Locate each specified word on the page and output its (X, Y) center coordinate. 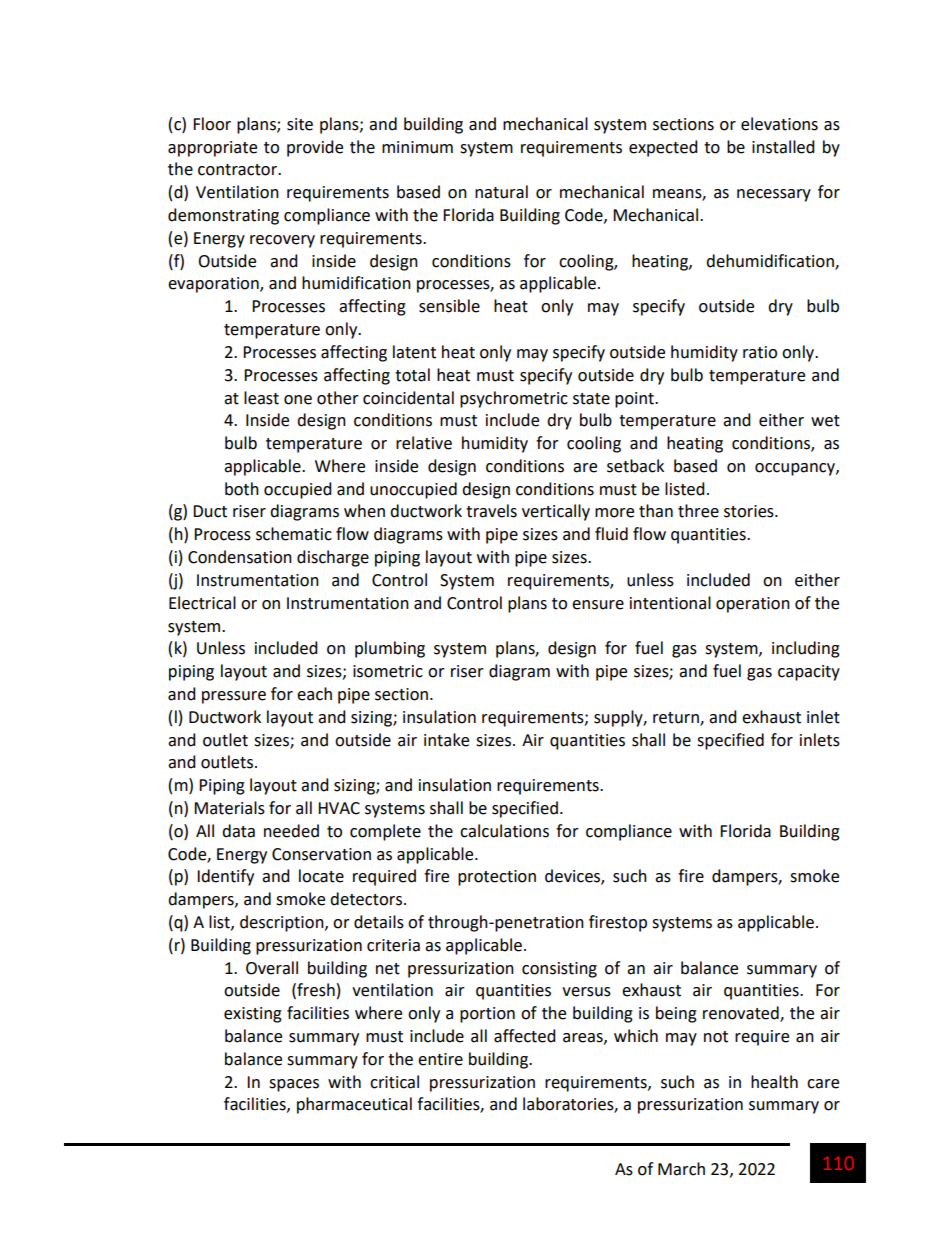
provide (315, 148)
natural (501, 192)
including (806, 649)
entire (440, 1059)
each (314, 694)
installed (783, 147)
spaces (294, 1085)
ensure (598, 605)
